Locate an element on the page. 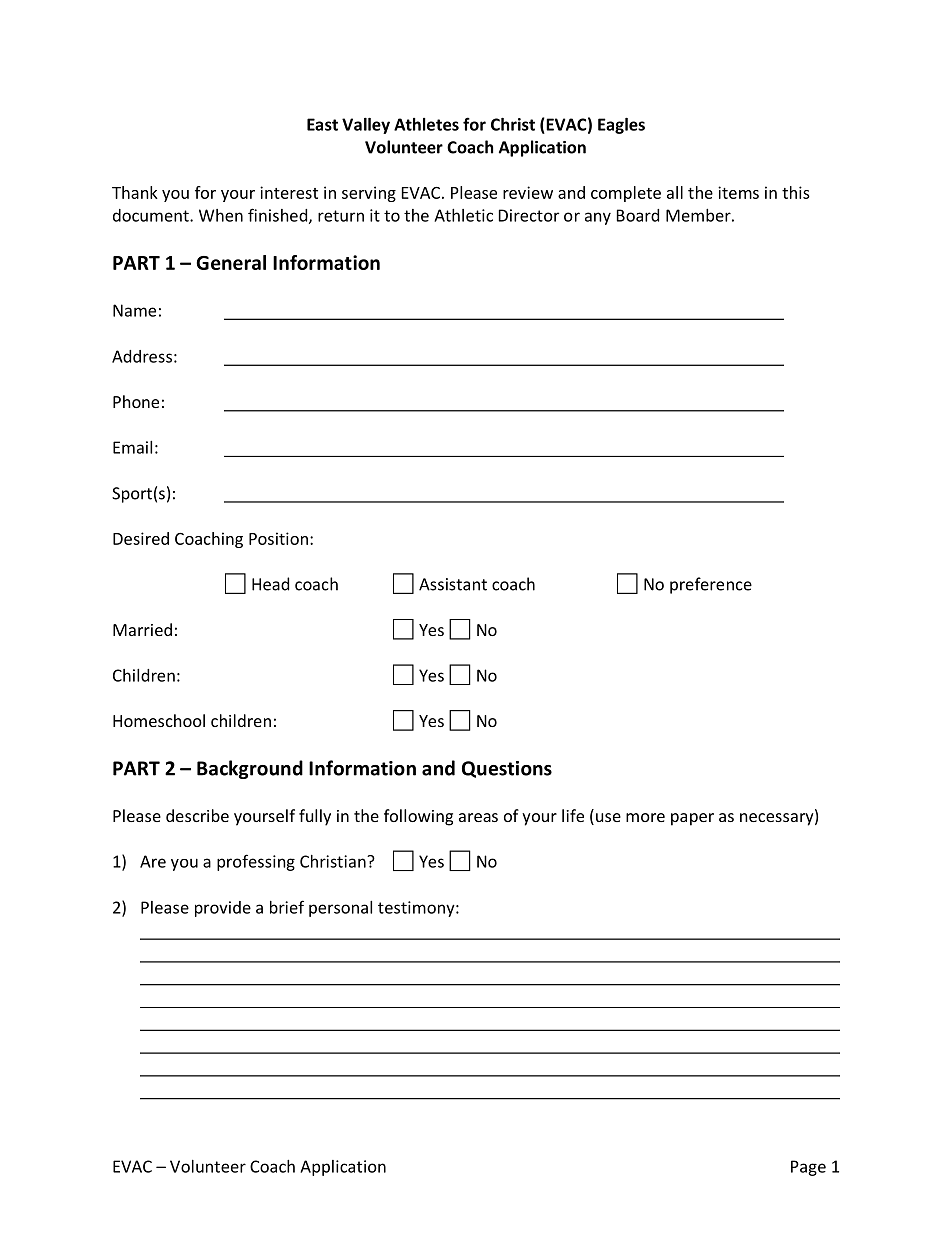 This document has width=952, height=1233. preference is located at coordinates (711, 585).
